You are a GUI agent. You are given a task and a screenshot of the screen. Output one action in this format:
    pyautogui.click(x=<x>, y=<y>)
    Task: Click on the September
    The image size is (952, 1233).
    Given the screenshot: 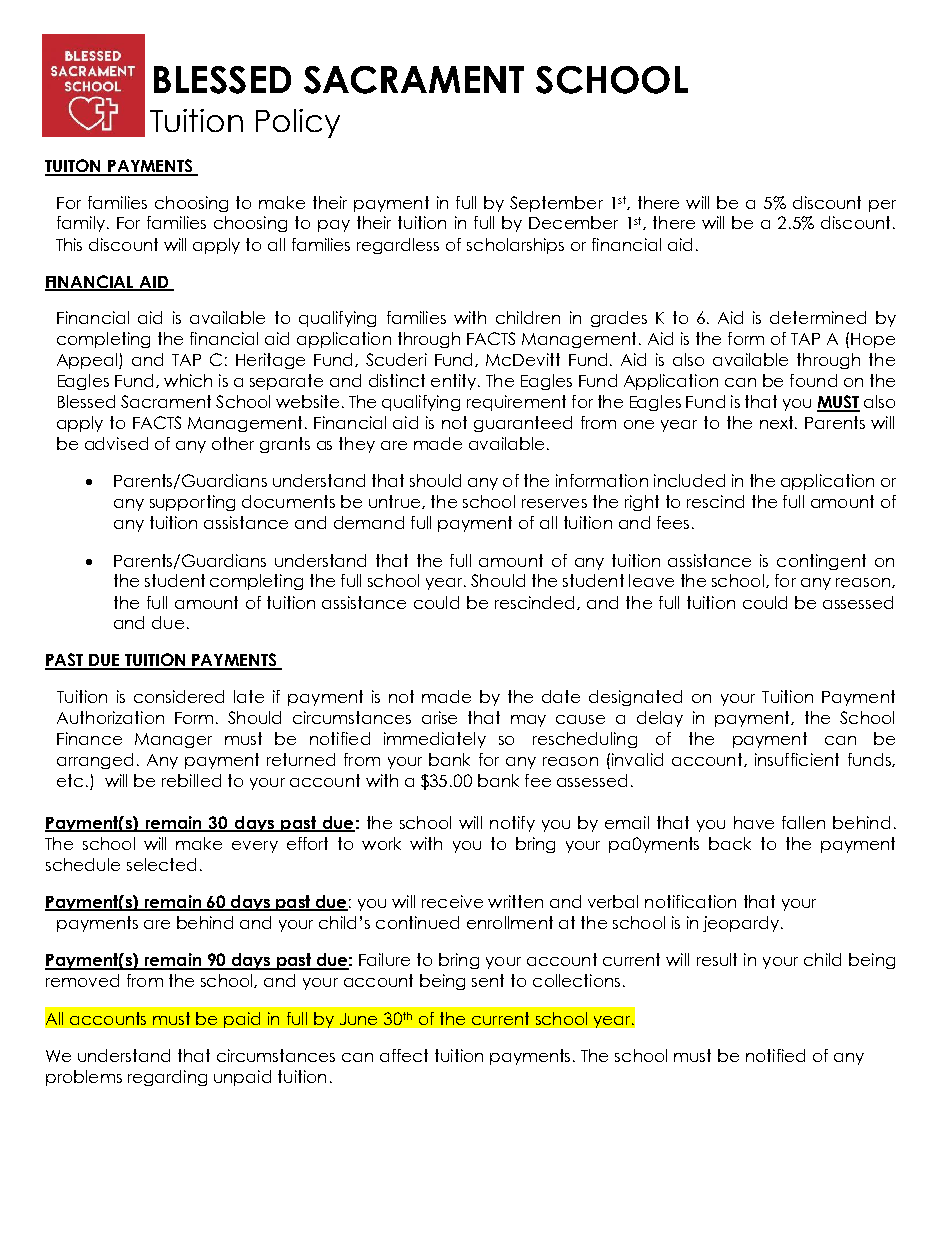 What is the action you would take?
    pyautogui.click(x=556, y=204)
